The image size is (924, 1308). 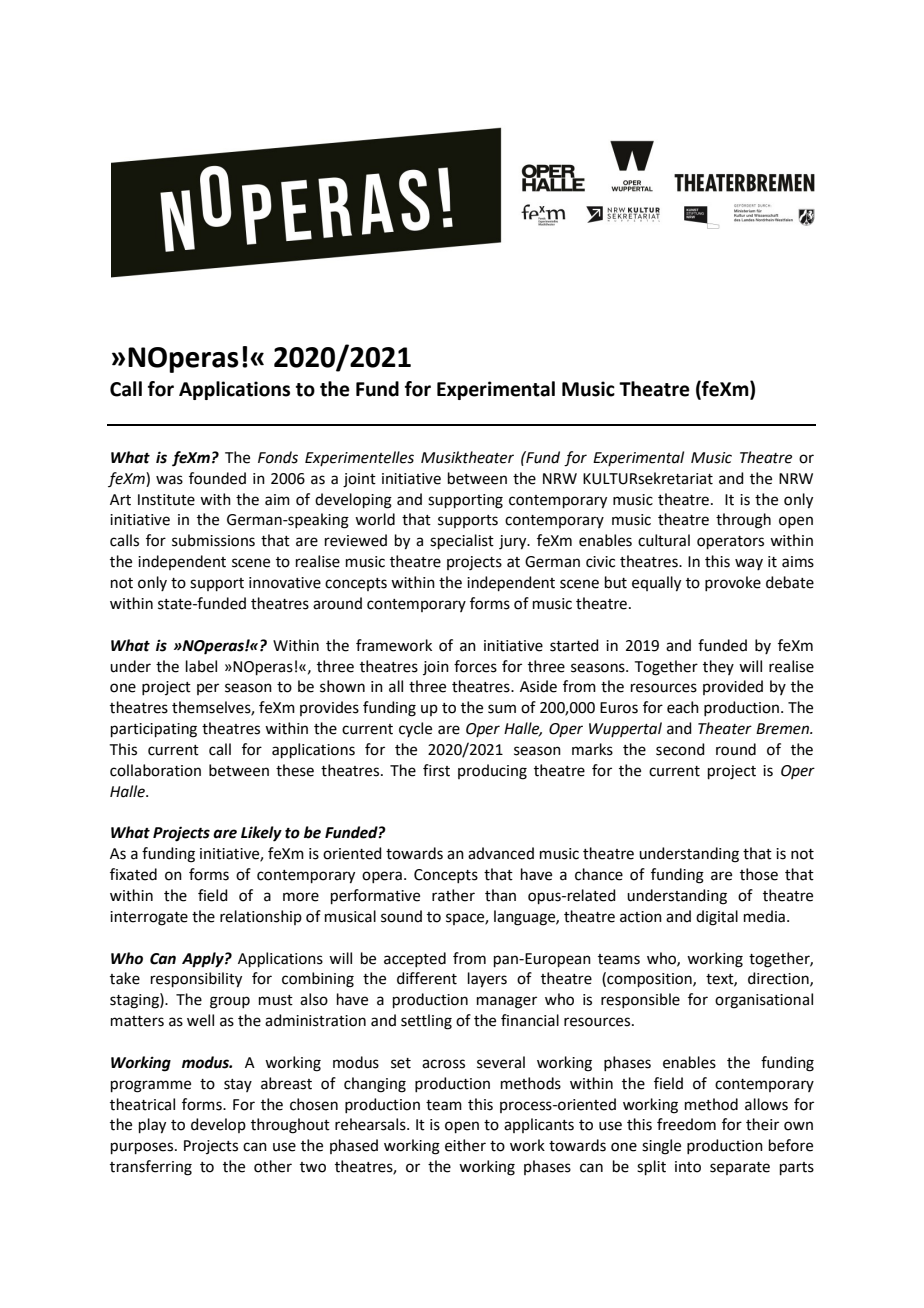 I want to click on separate, so click(x=740, y=1168).
